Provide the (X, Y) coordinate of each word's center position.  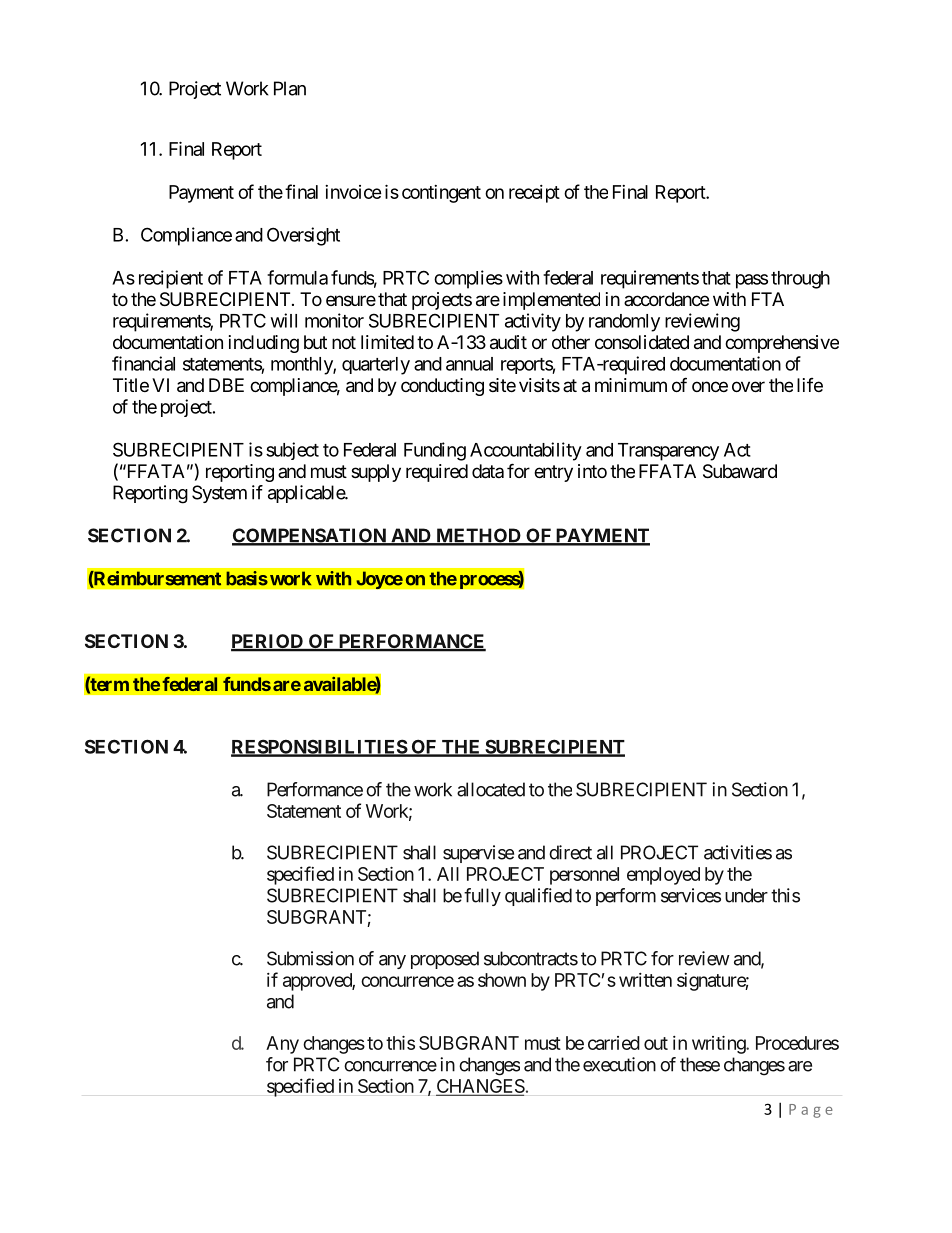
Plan (290, 88)
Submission (310, 958)
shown (502, 980)
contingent (441, 194)
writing (719, 1045)
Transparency (668, 452)
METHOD (478, 536)
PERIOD (268, 642)
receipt (534, 194)
